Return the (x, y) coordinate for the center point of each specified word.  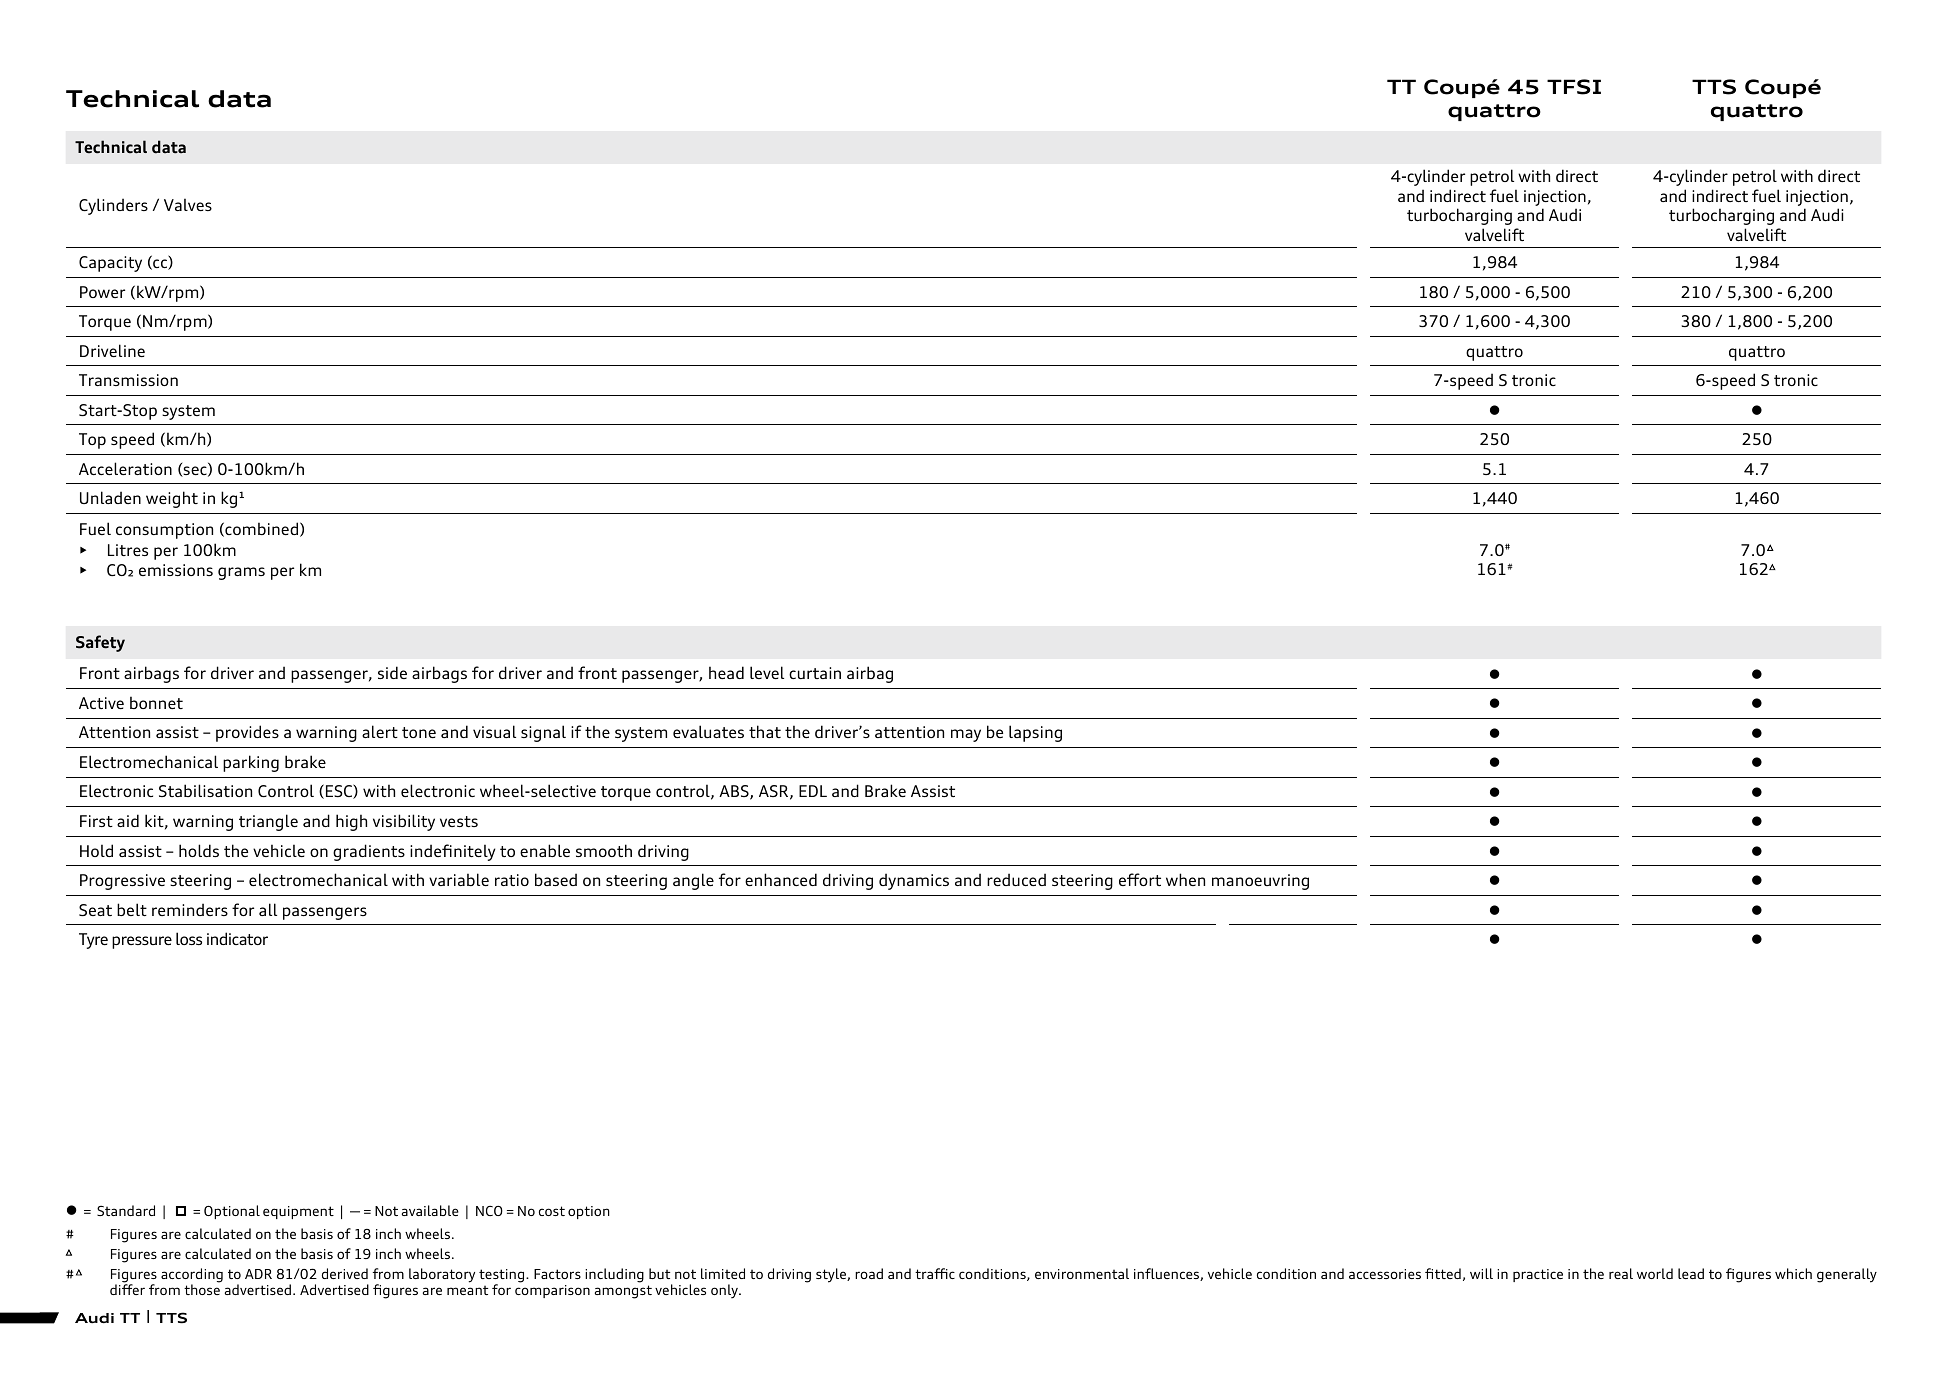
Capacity (110, 264)
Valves (188, 204)
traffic (935, 1273)
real (1621, 1273)
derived (345, 1273)
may (966, 735)
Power (102, 292)
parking (251, 763)
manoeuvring (1260, 882)
